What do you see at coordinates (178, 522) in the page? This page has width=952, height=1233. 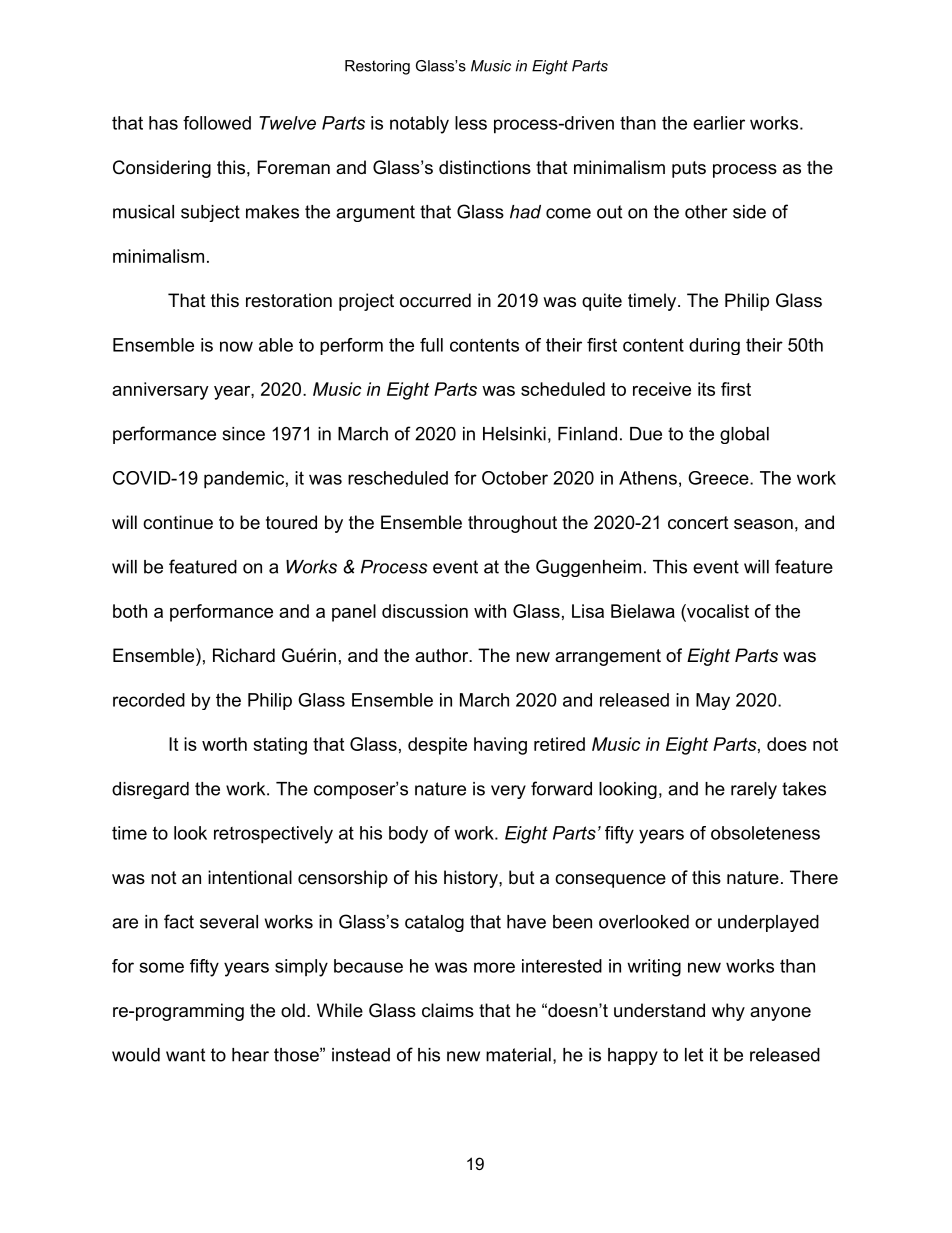 I see `continue` at bounding box center [178, 522].
